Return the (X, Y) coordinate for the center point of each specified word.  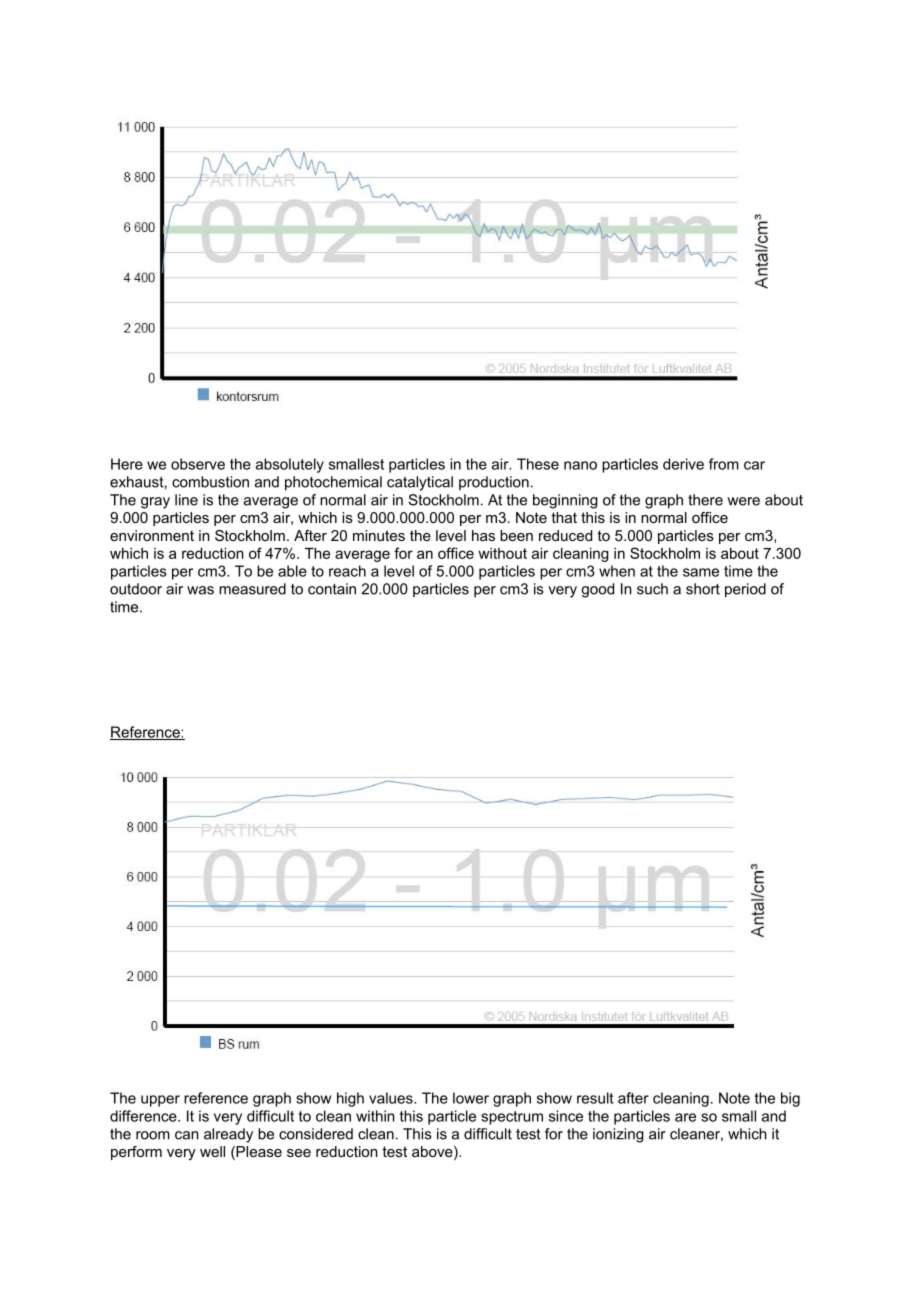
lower (471, 1098)
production (494, 483)
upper (160, 1101)
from (724, 464)
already (228, 1135)
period (745, 590)
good (597, 590)
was (200, 590)
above (433, 1153)
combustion (210, 482)
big (790, 1099)
